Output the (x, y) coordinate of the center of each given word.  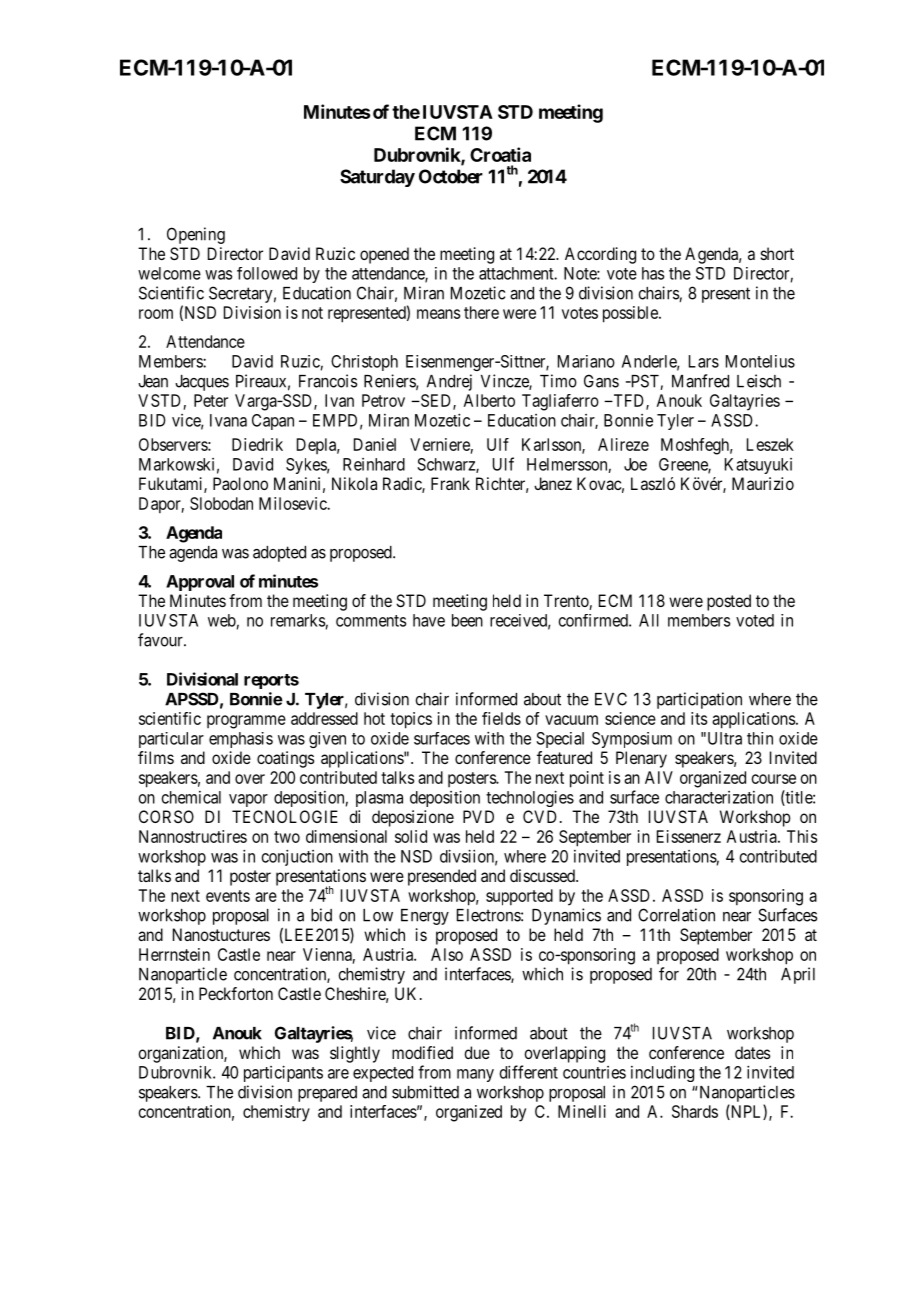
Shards (695, 1111)
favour (161, 640)
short (777, 253)
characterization (719, 797)
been (467, 620)
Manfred (700, 381)
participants (283, 1073)
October (451, 176)
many (475, 1075)
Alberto (489, 400)
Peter (211, 400)
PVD (478, 816)
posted (729, 602)
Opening (196, 235)
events (228, 896)
